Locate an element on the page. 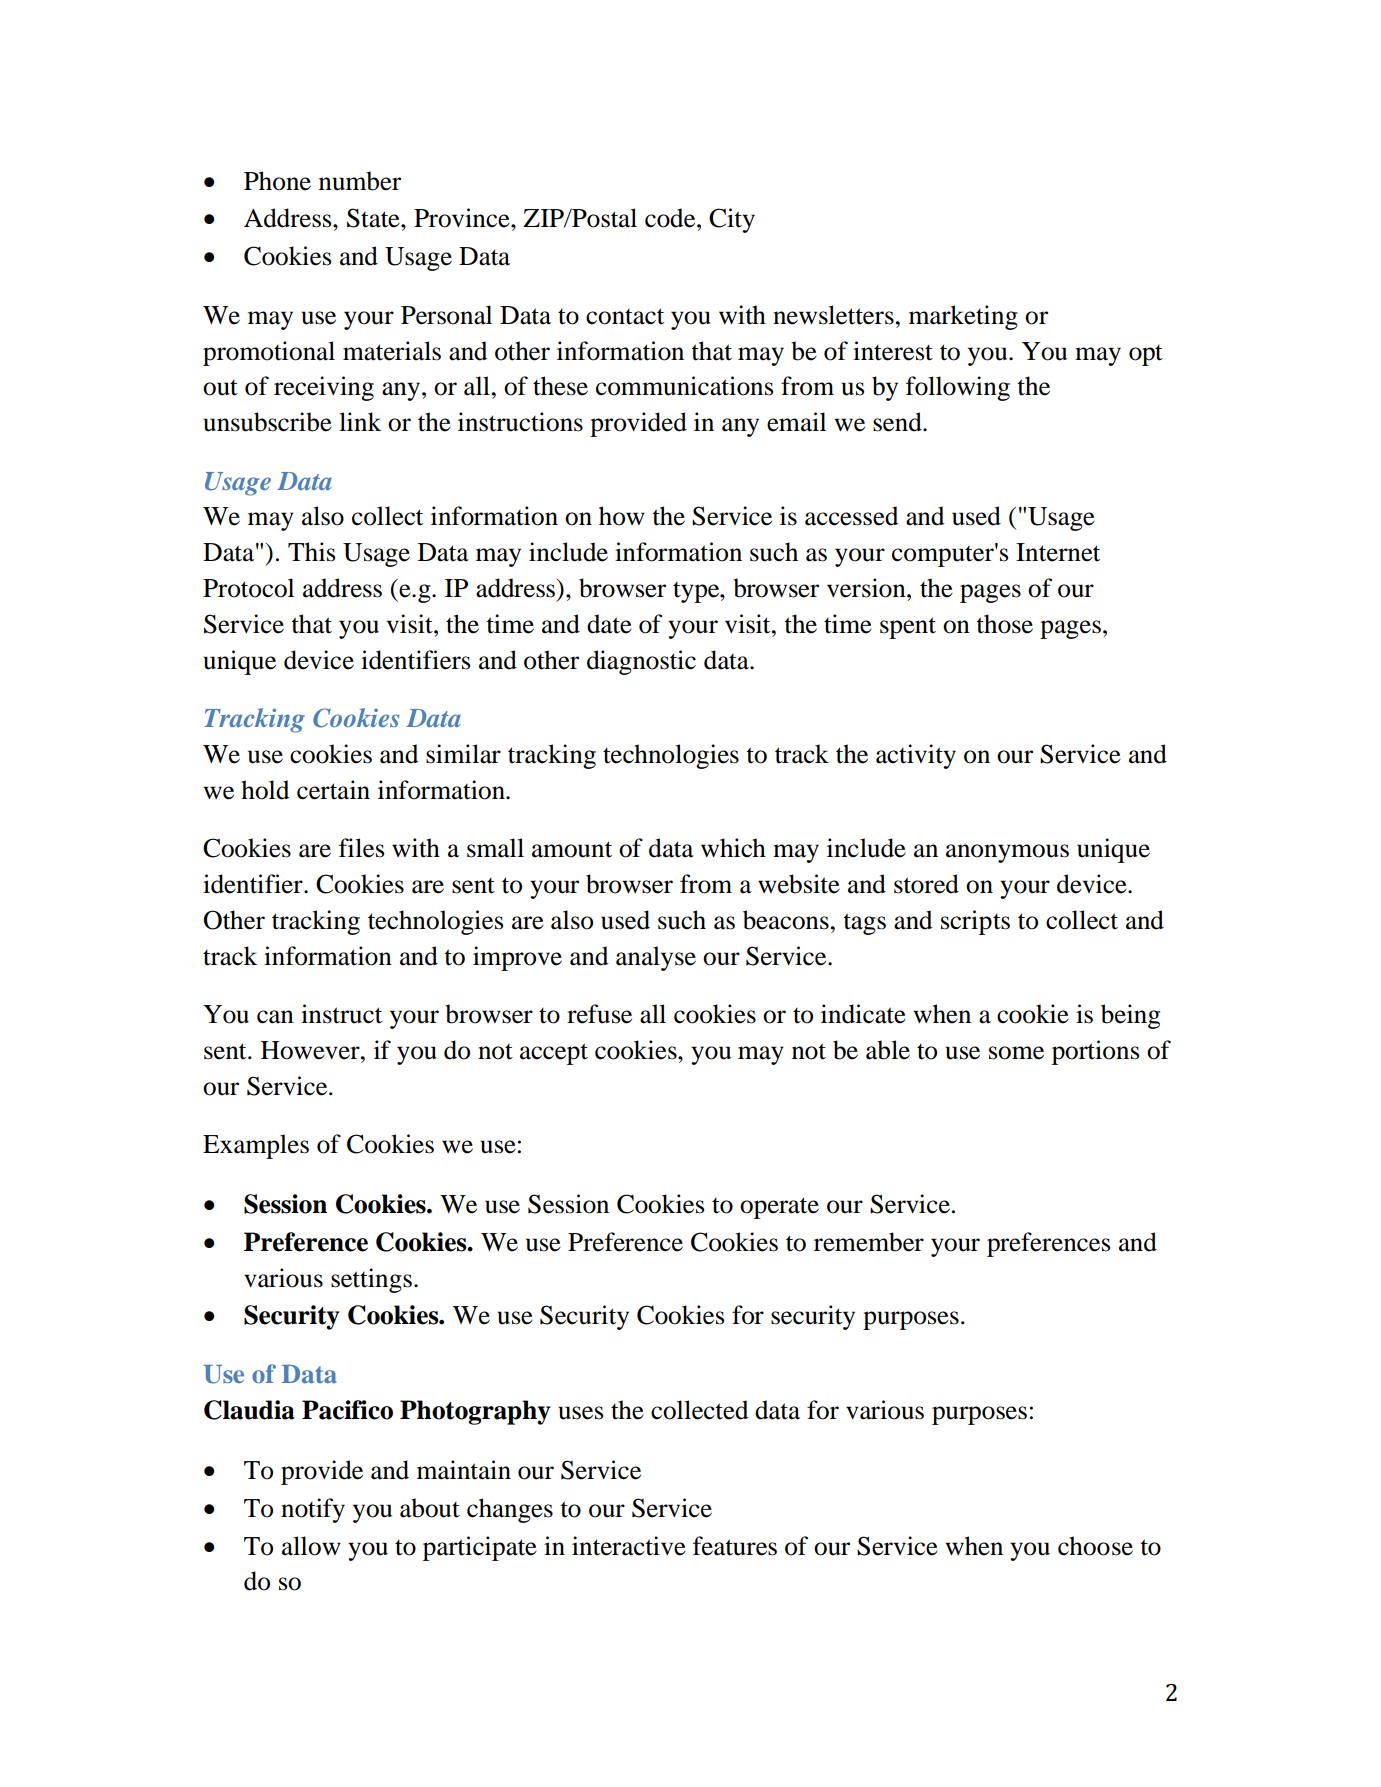 The image size is (1381, 1787). Examples is located at coordinates (256, 1146).
